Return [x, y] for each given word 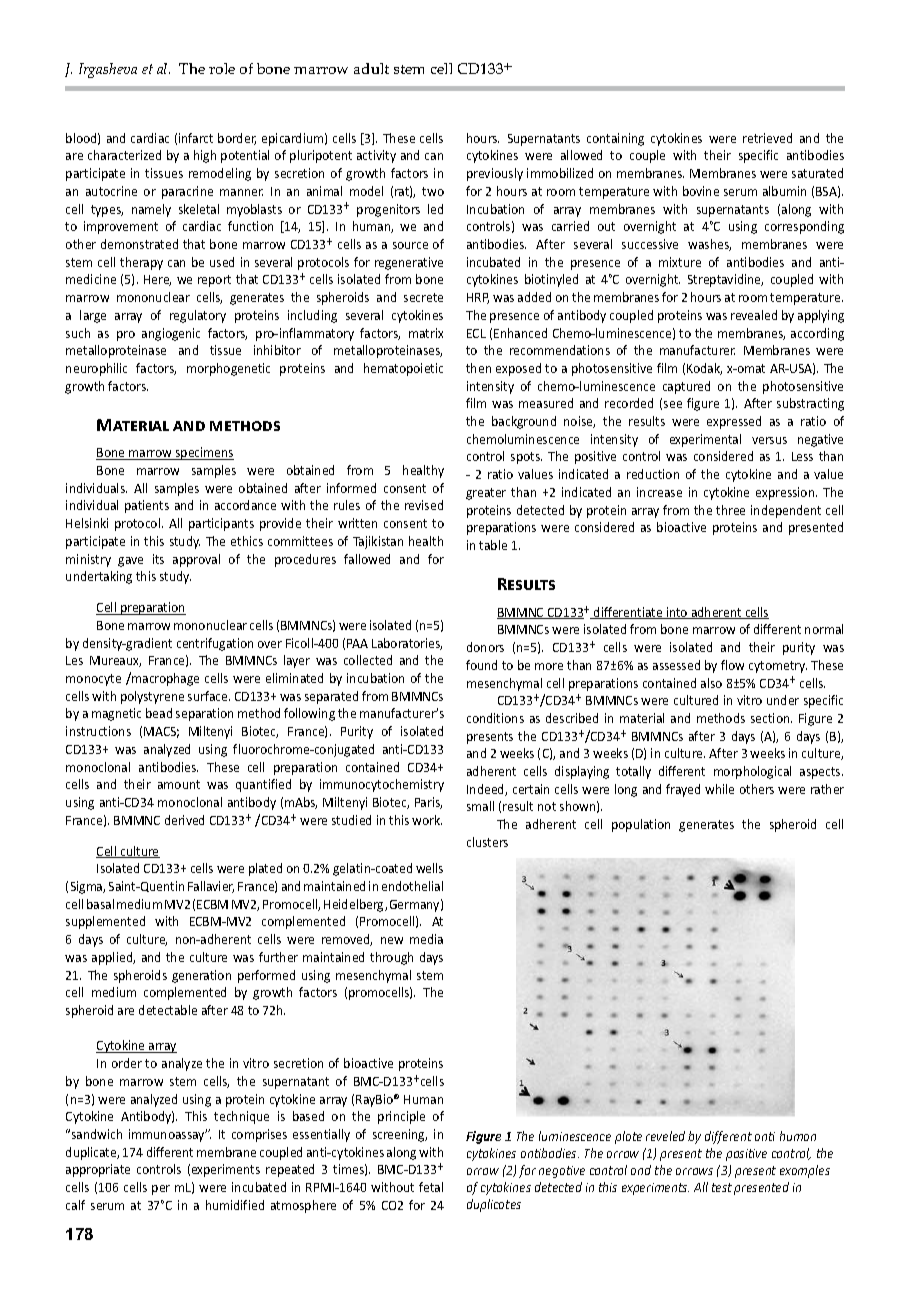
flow [732, 665]
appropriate [98, 1170]
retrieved [767, 138]
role [222, 68]
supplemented [105, 922]
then [478, 368]
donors [485, 647]
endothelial [412, 886]
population [641, 825]
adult [371, 68]
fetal [431, 1187]
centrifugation [215, 644]
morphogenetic [228, 369]
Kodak [704, 369]
